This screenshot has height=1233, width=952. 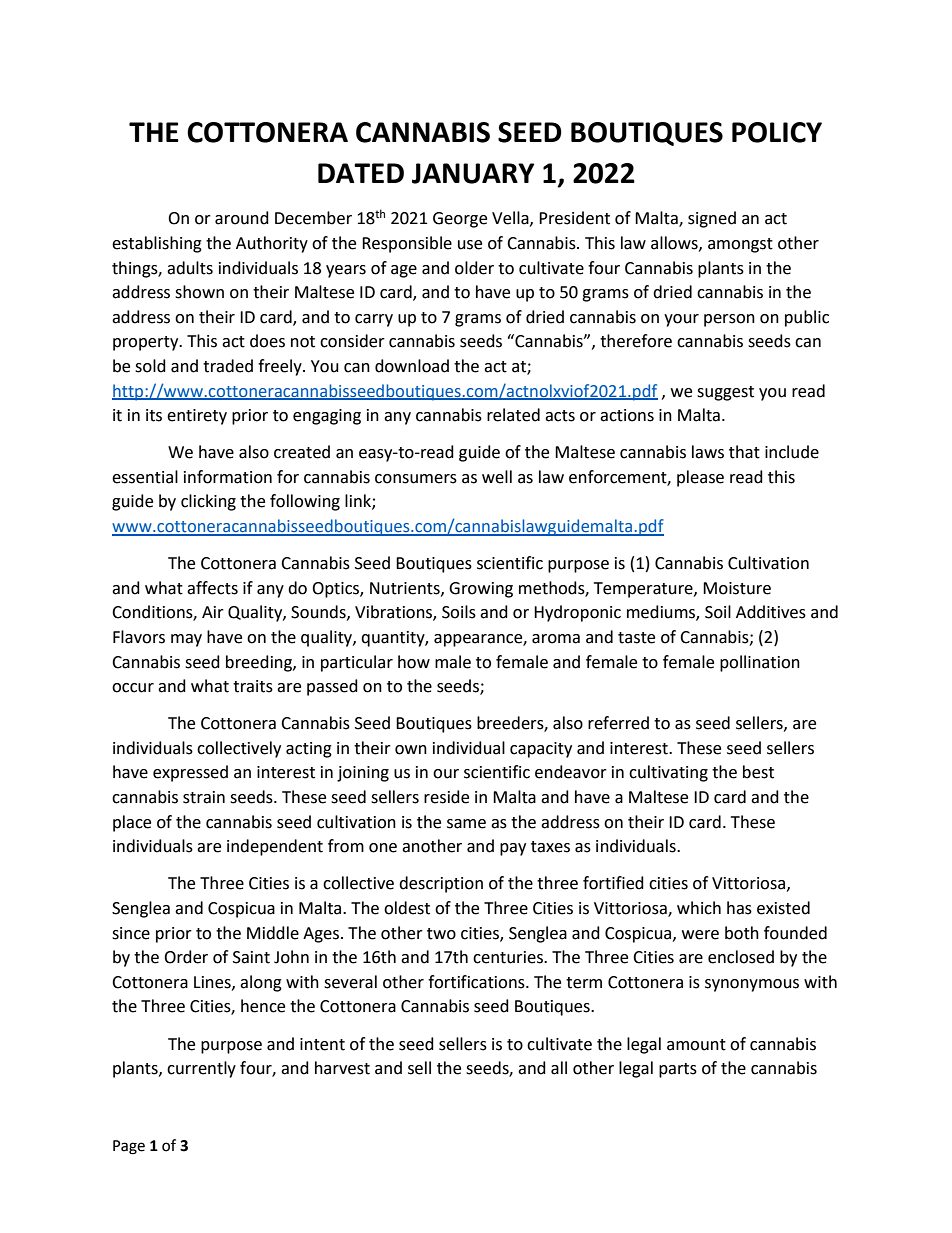 What do you see at coordinates (186, 640) in the screenshot?
I see `may` at bounding box center [186, 640].
